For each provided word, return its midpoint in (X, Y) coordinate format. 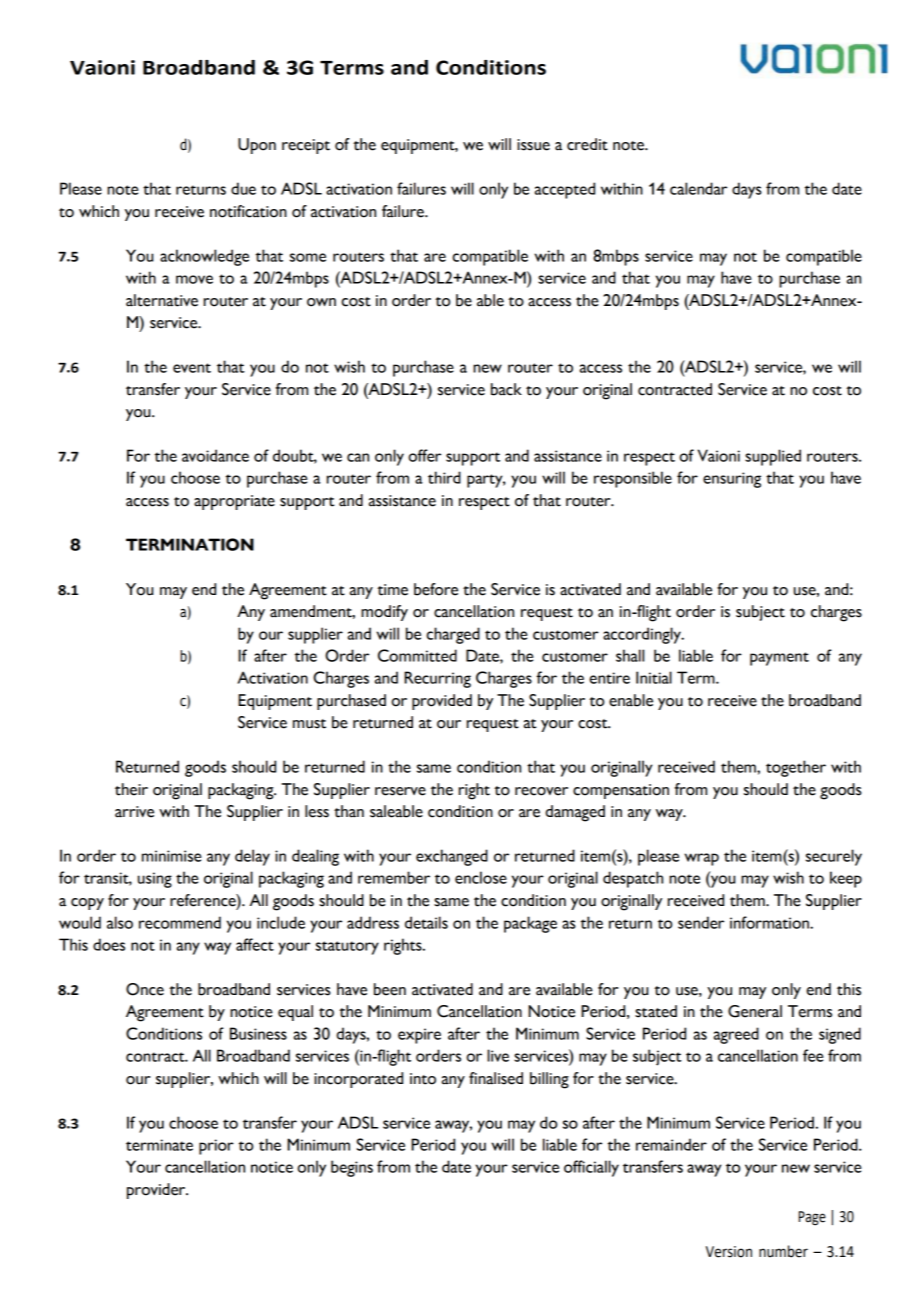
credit (587, 144)
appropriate (234, 502)
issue (533, 145)
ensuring (732, 480)
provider (157, 1191)
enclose (481, 877)
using (155, 880)
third (444, 477)
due (243, 188)
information (770, 922)
